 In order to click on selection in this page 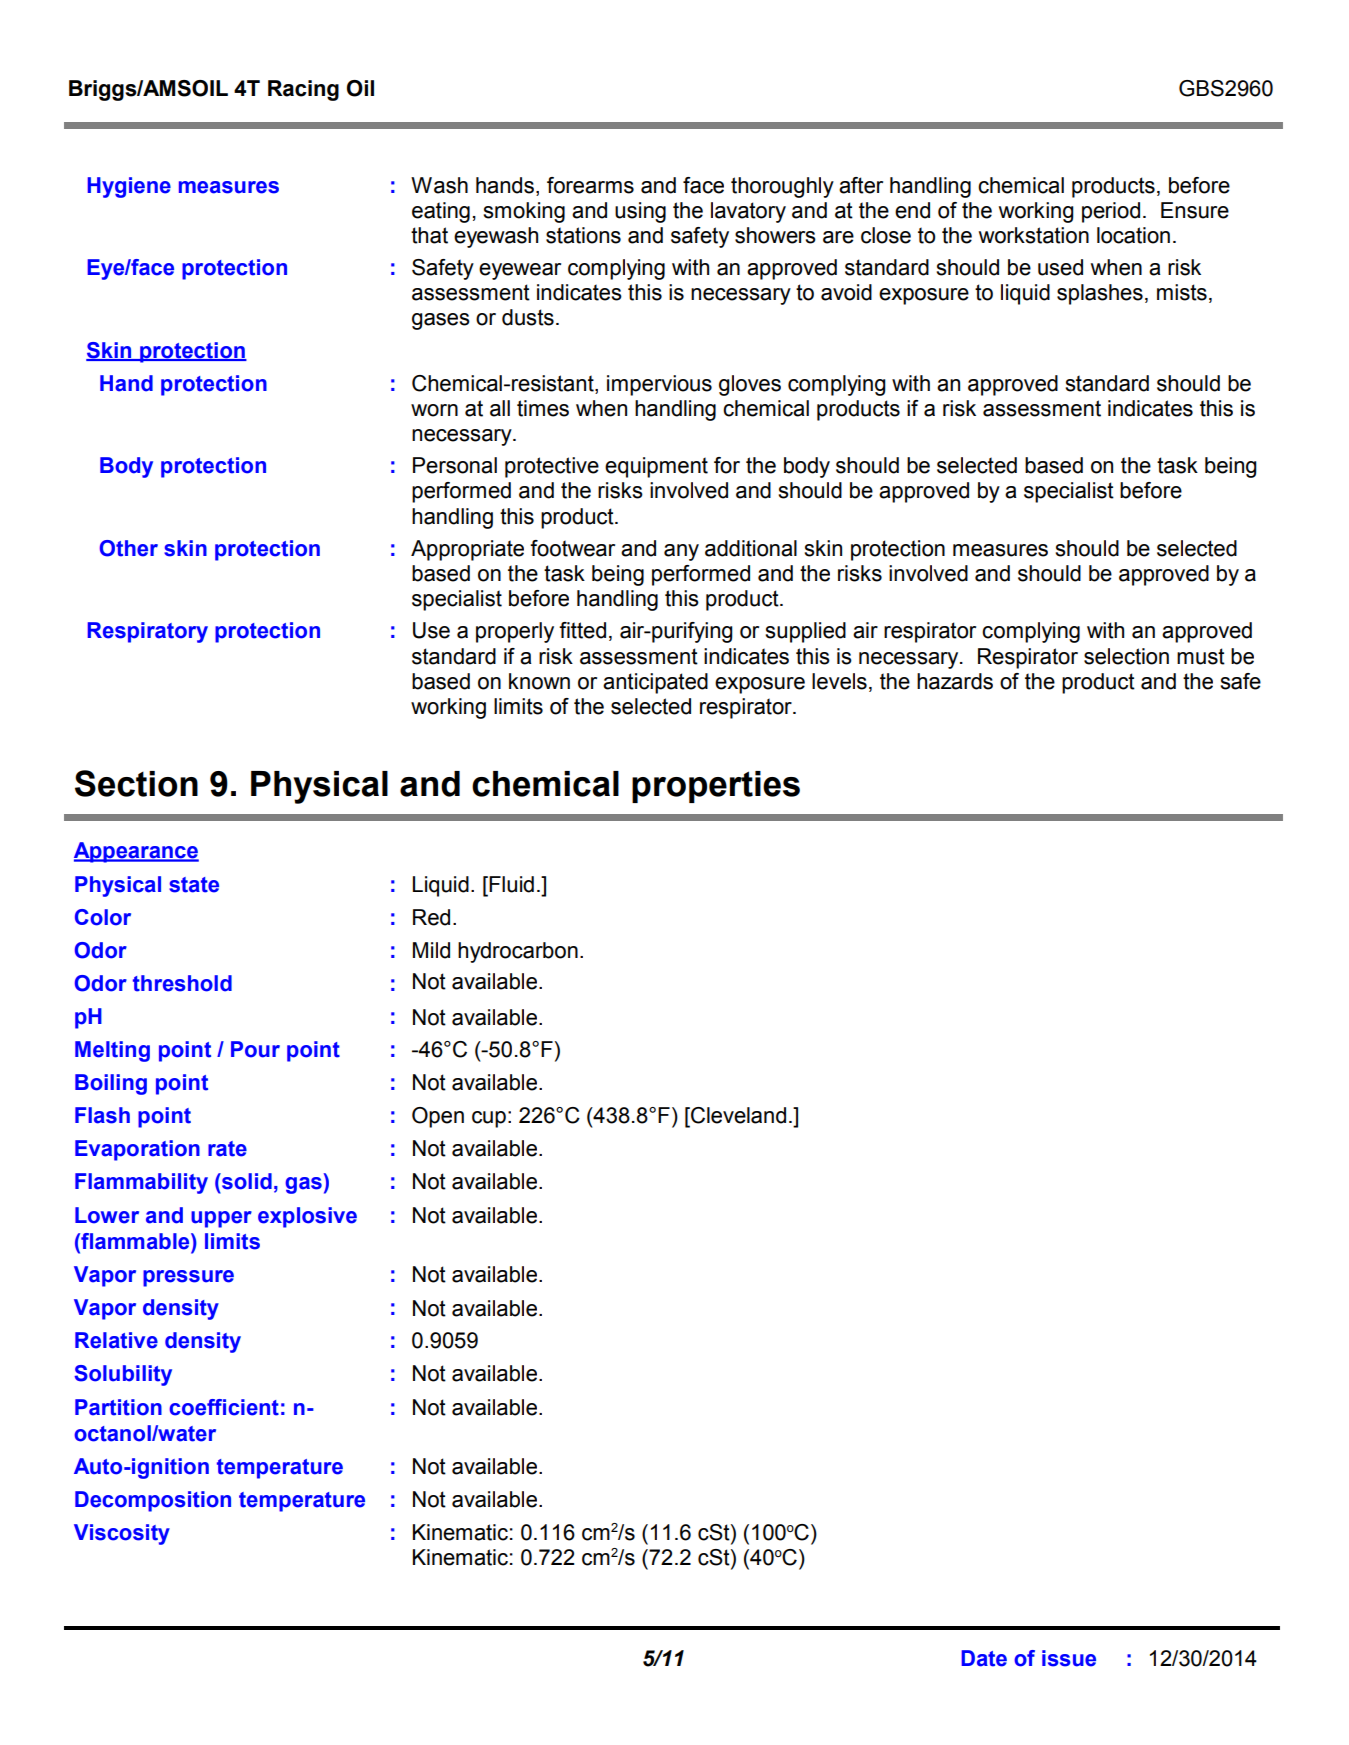, I will do `click(1126, 656)`.
